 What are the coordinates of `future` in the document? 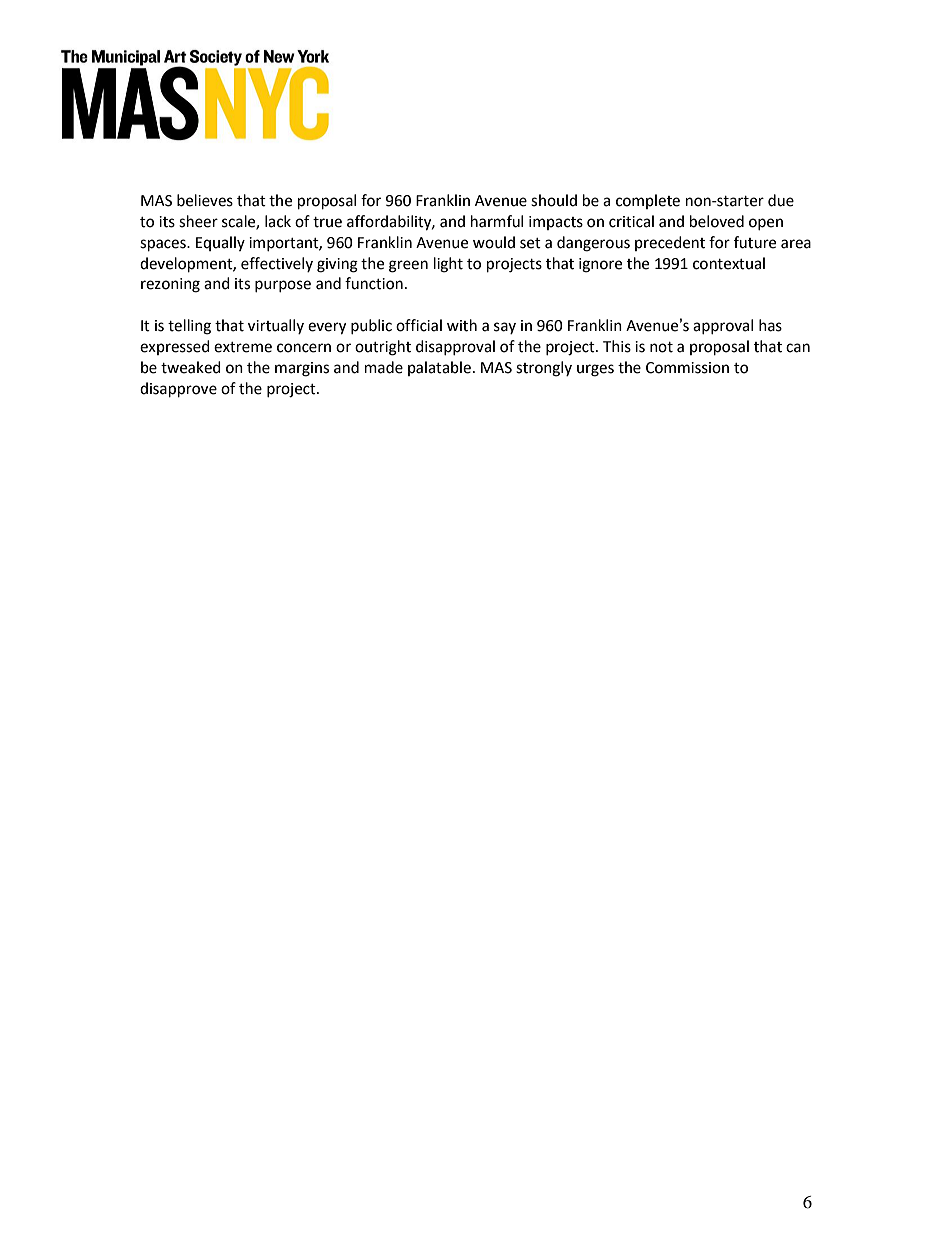 It's located at (755, 242).
